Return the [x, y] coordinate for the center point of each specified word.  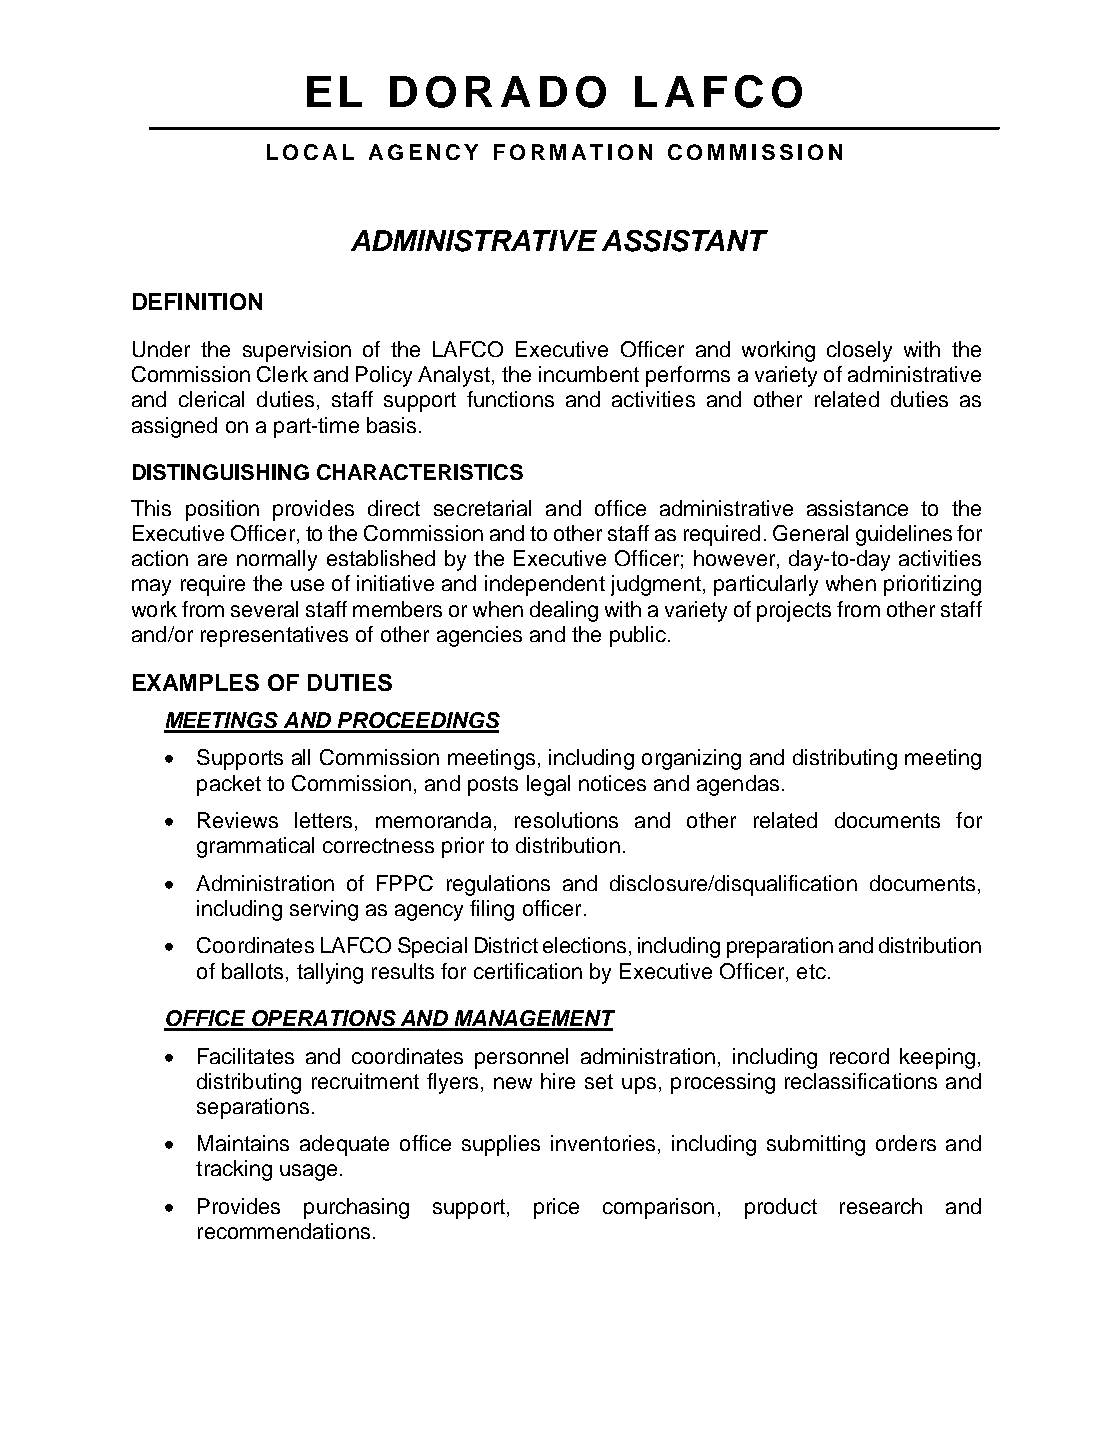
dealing [564, 611]
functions [510, 399]
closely [859, 351]
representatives [274, 636]
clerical [211, 399]
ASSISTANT [685, 241]
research [881, 1206]
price [556, 1208]
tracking [234, 1170]
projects [794, 611]
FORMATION [573, 152]
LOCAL [310, 152]
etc [811, 971]
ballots [252, 971]
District [506, 945]
